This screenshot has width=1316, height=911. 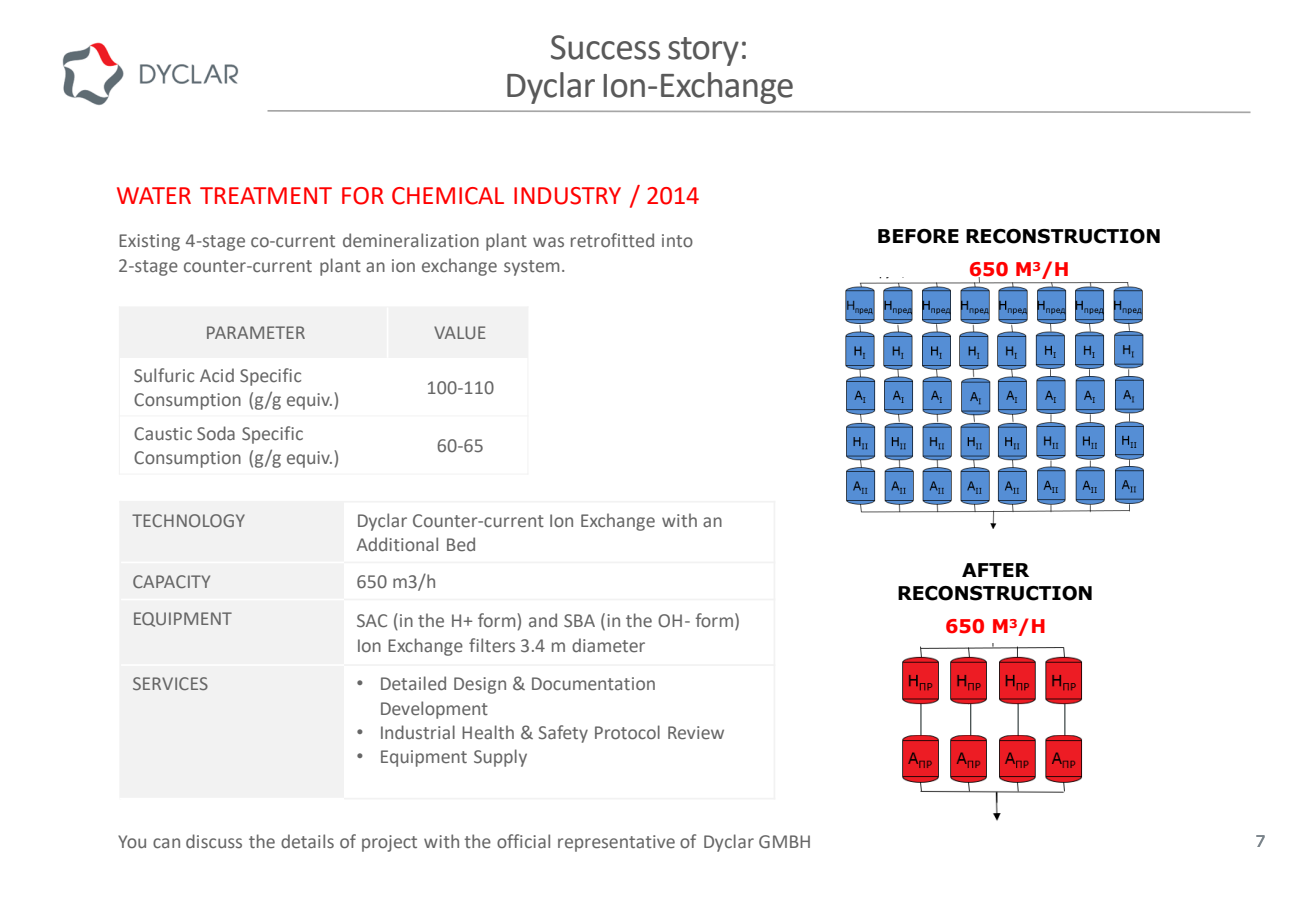 I want to click on Success, so click(x=605, y=47).
